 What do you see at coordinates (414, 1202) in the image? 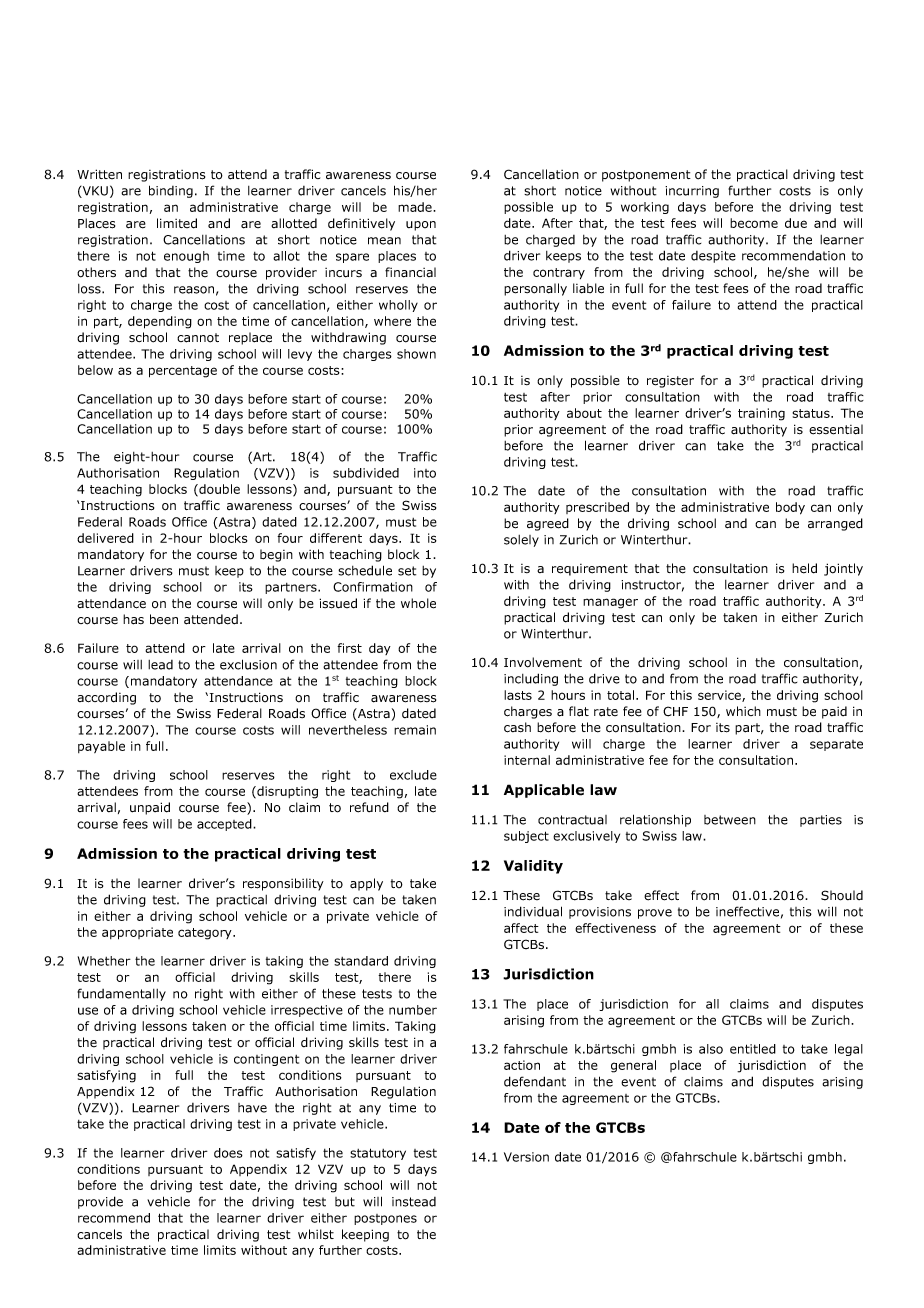
I see `instead` at bounding box center [414, 1202].
